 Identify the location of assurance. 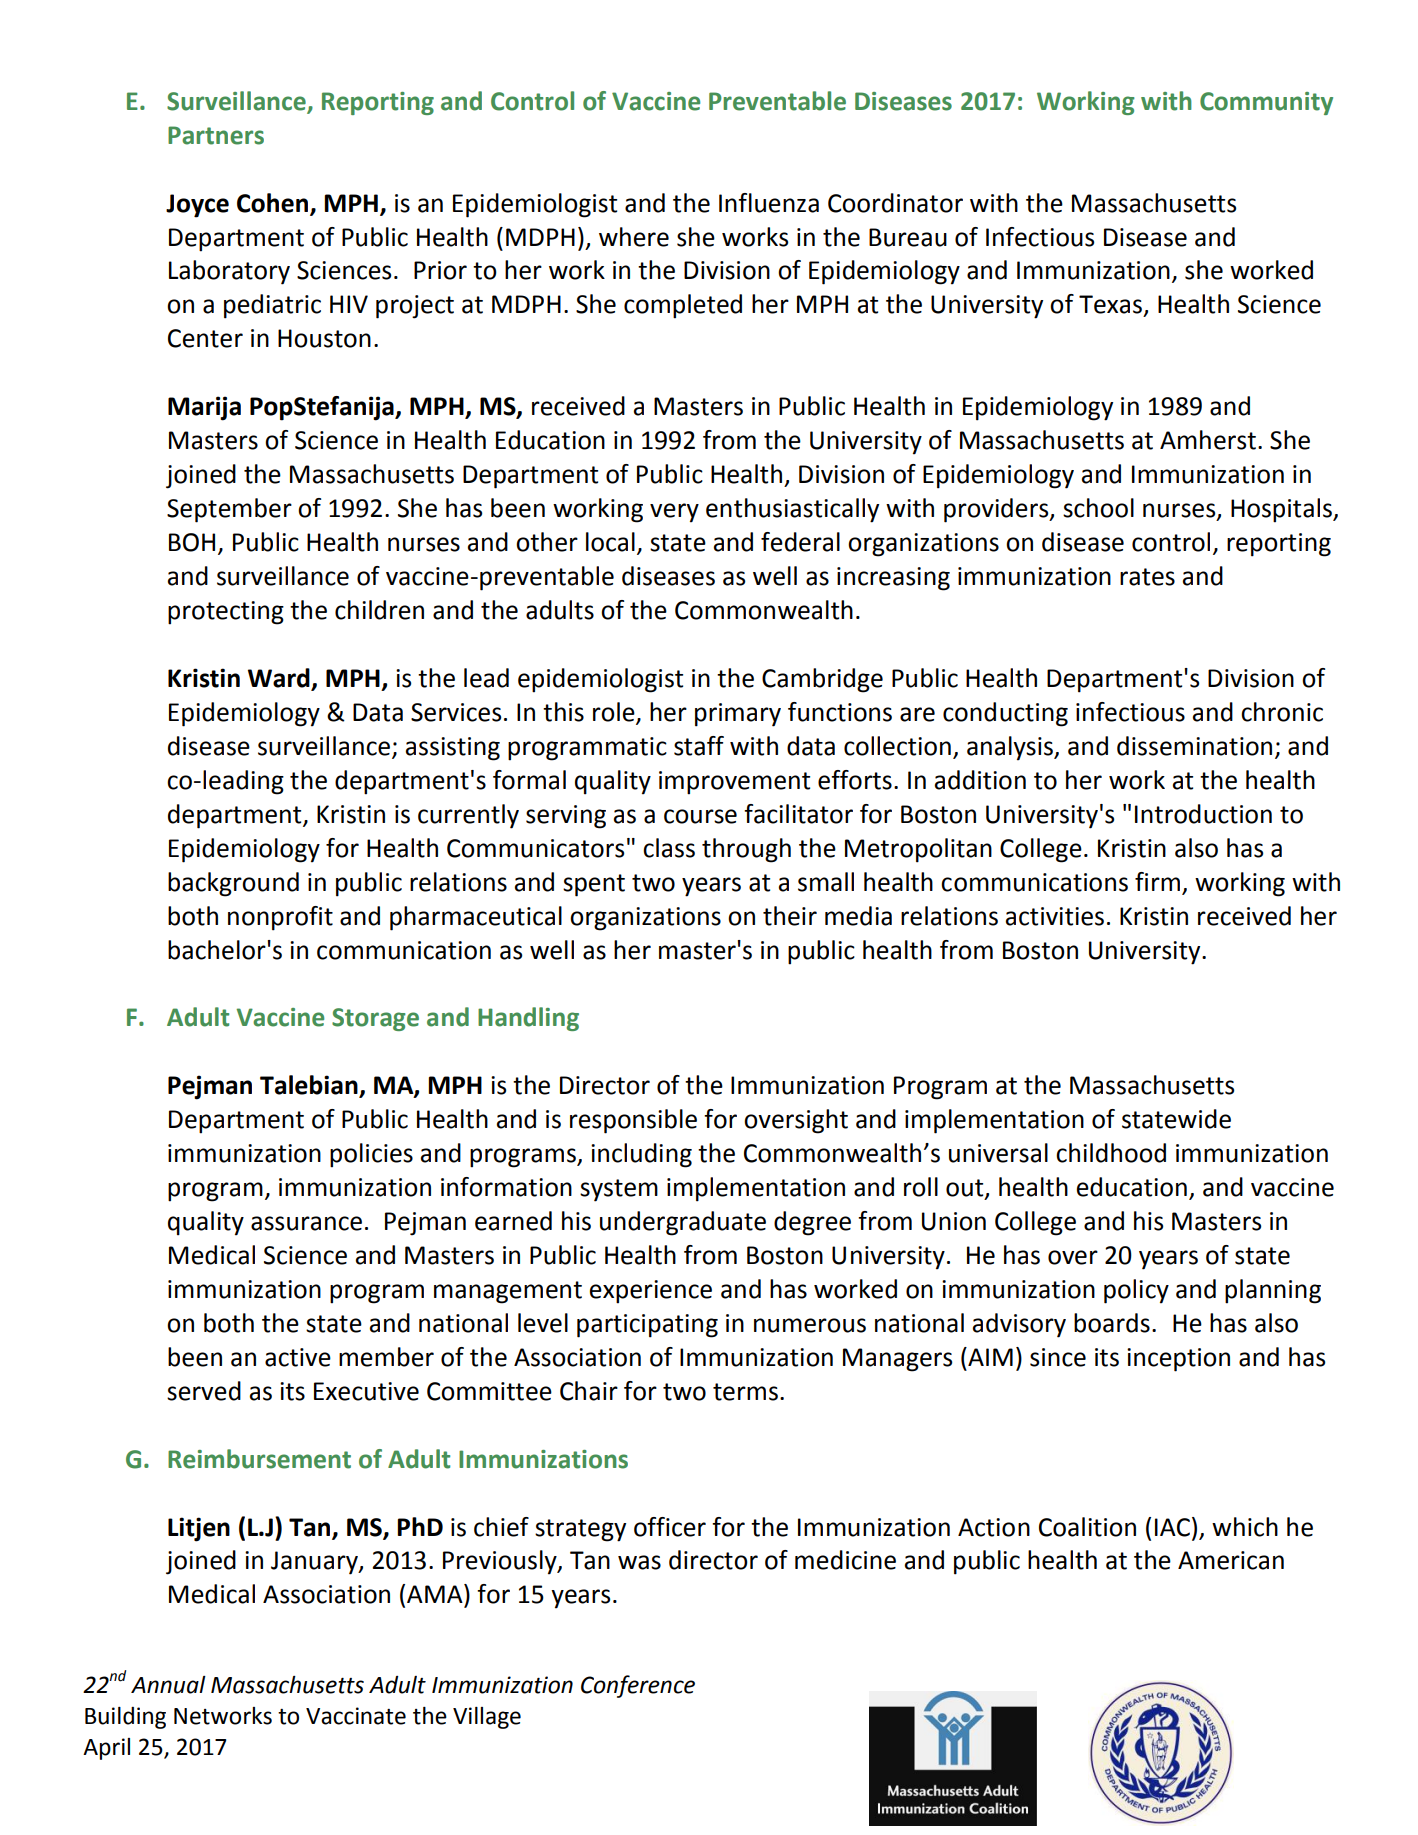
(306, 1223).
